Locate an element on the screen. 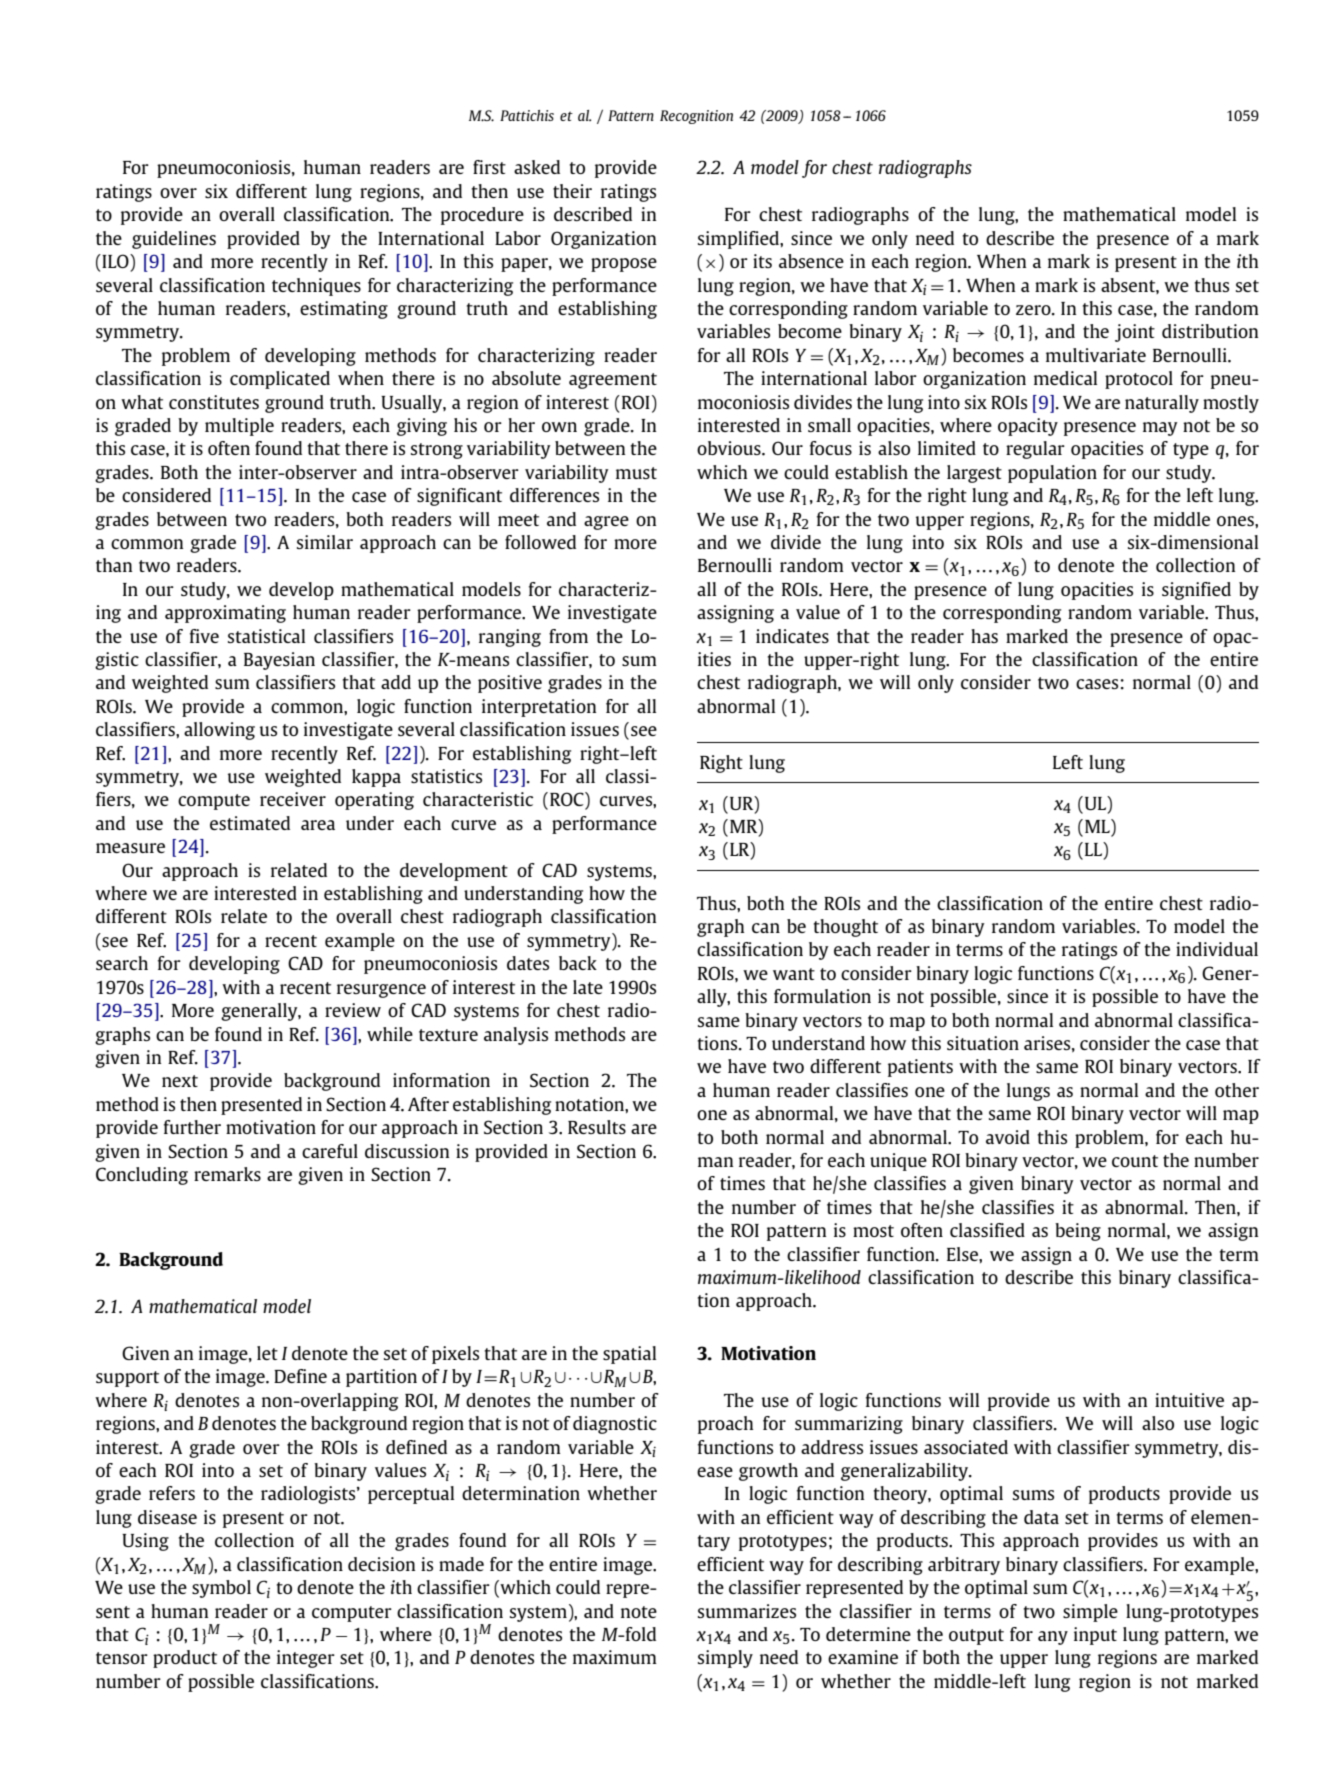 The height and width of the screenshot is (1776, 1332). want is located at coordinates (794, 974).
